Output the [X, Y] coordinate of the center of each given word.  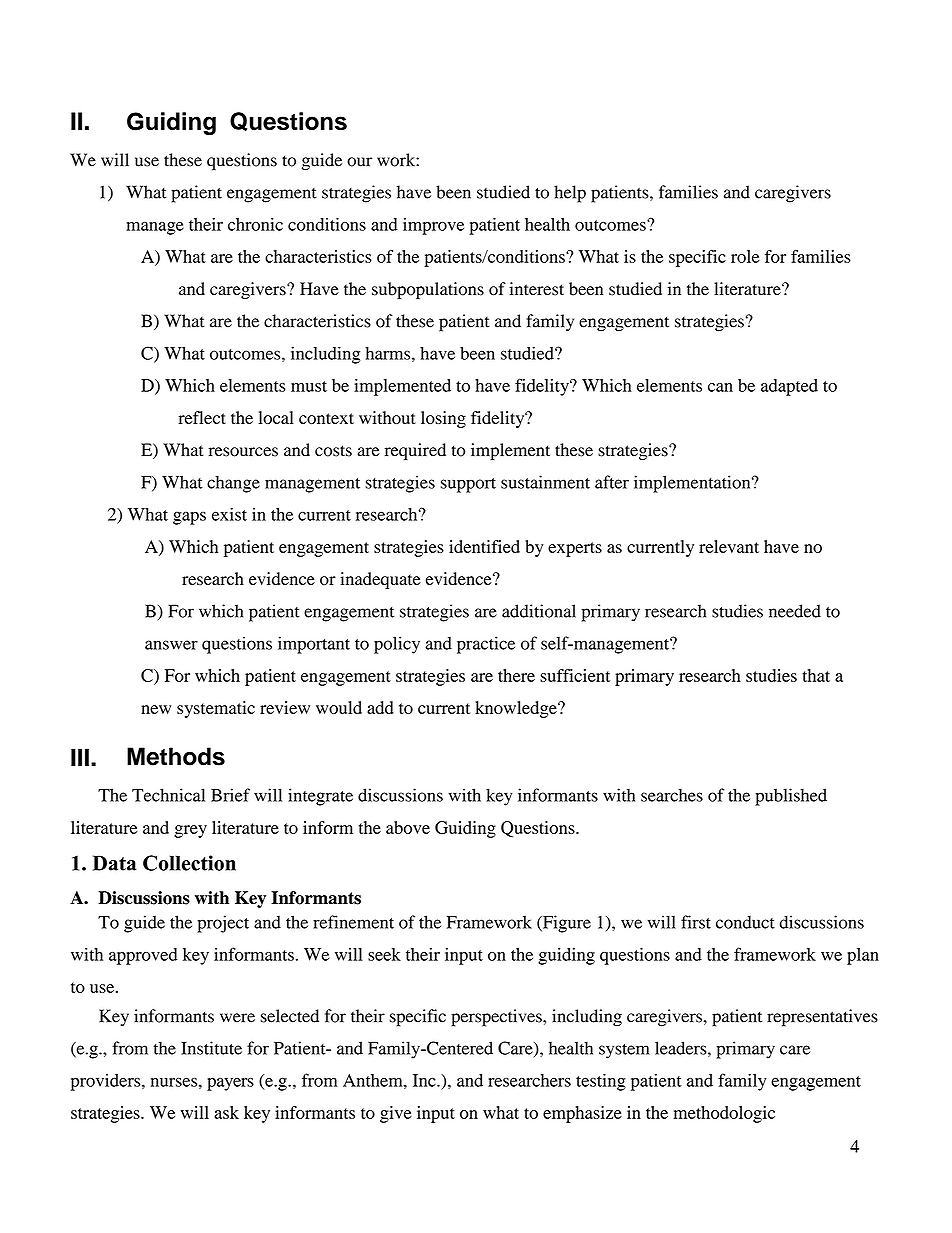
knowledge [517, 709]
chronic [255, 224]
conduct [745, 922]
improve [433, 226]
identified [484, 546]
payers [230, 1084]
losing [443, 419]
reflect [202, 417]
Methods [176, 756]
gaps [189, 518]
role [745, 256]
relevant [729, 546]
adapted [789, 387]
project [223, 924]
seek [384, 954]
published [791, 797]
